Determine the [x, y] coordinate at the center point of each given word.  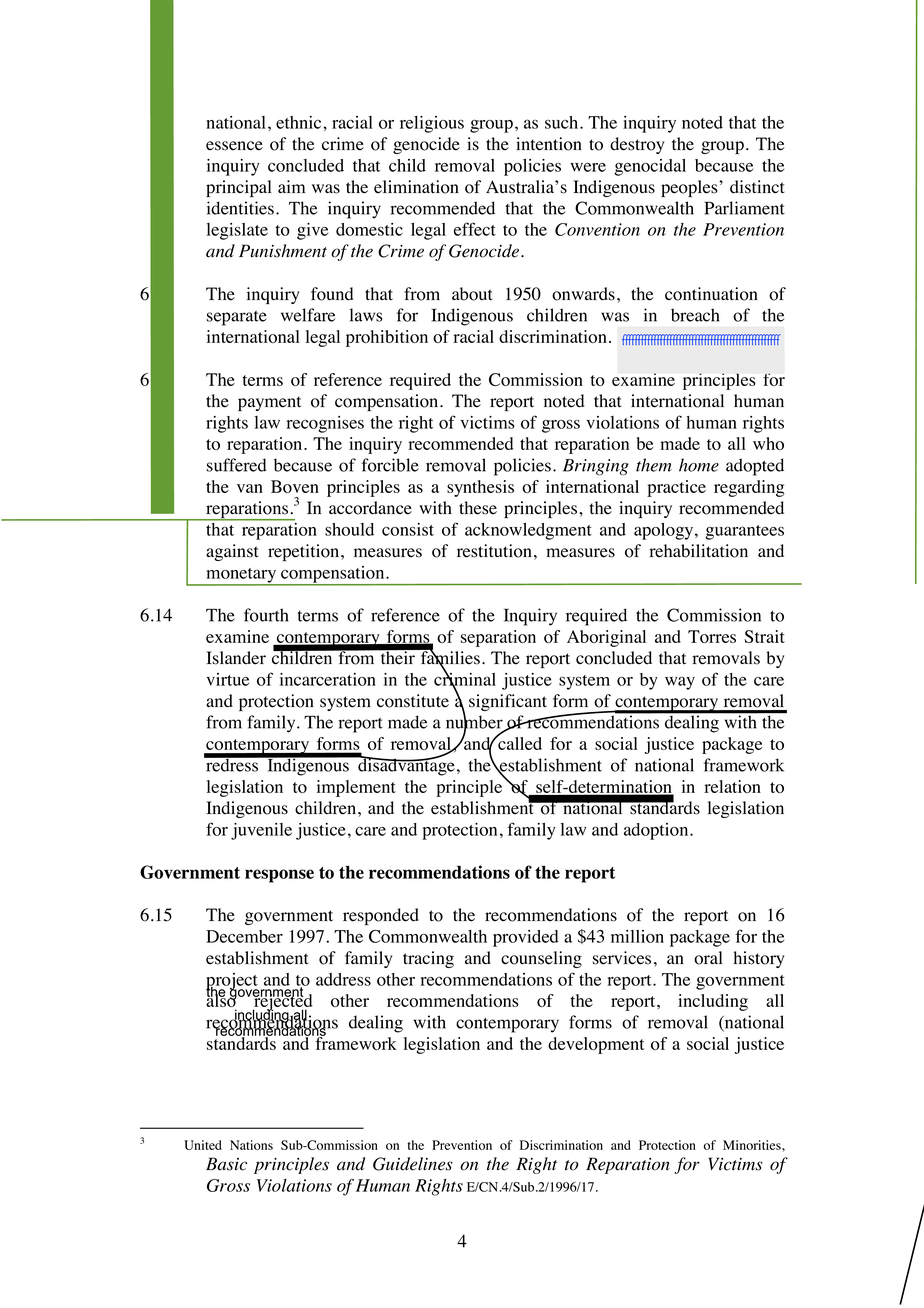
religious [432, 124]
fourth [266, 615]
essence [234, 146]
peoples [690, 188]
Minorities [753, 1145]
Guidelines [413, 1164]
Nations [251, 1145]
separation [498, 638]
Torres [712, 636]
